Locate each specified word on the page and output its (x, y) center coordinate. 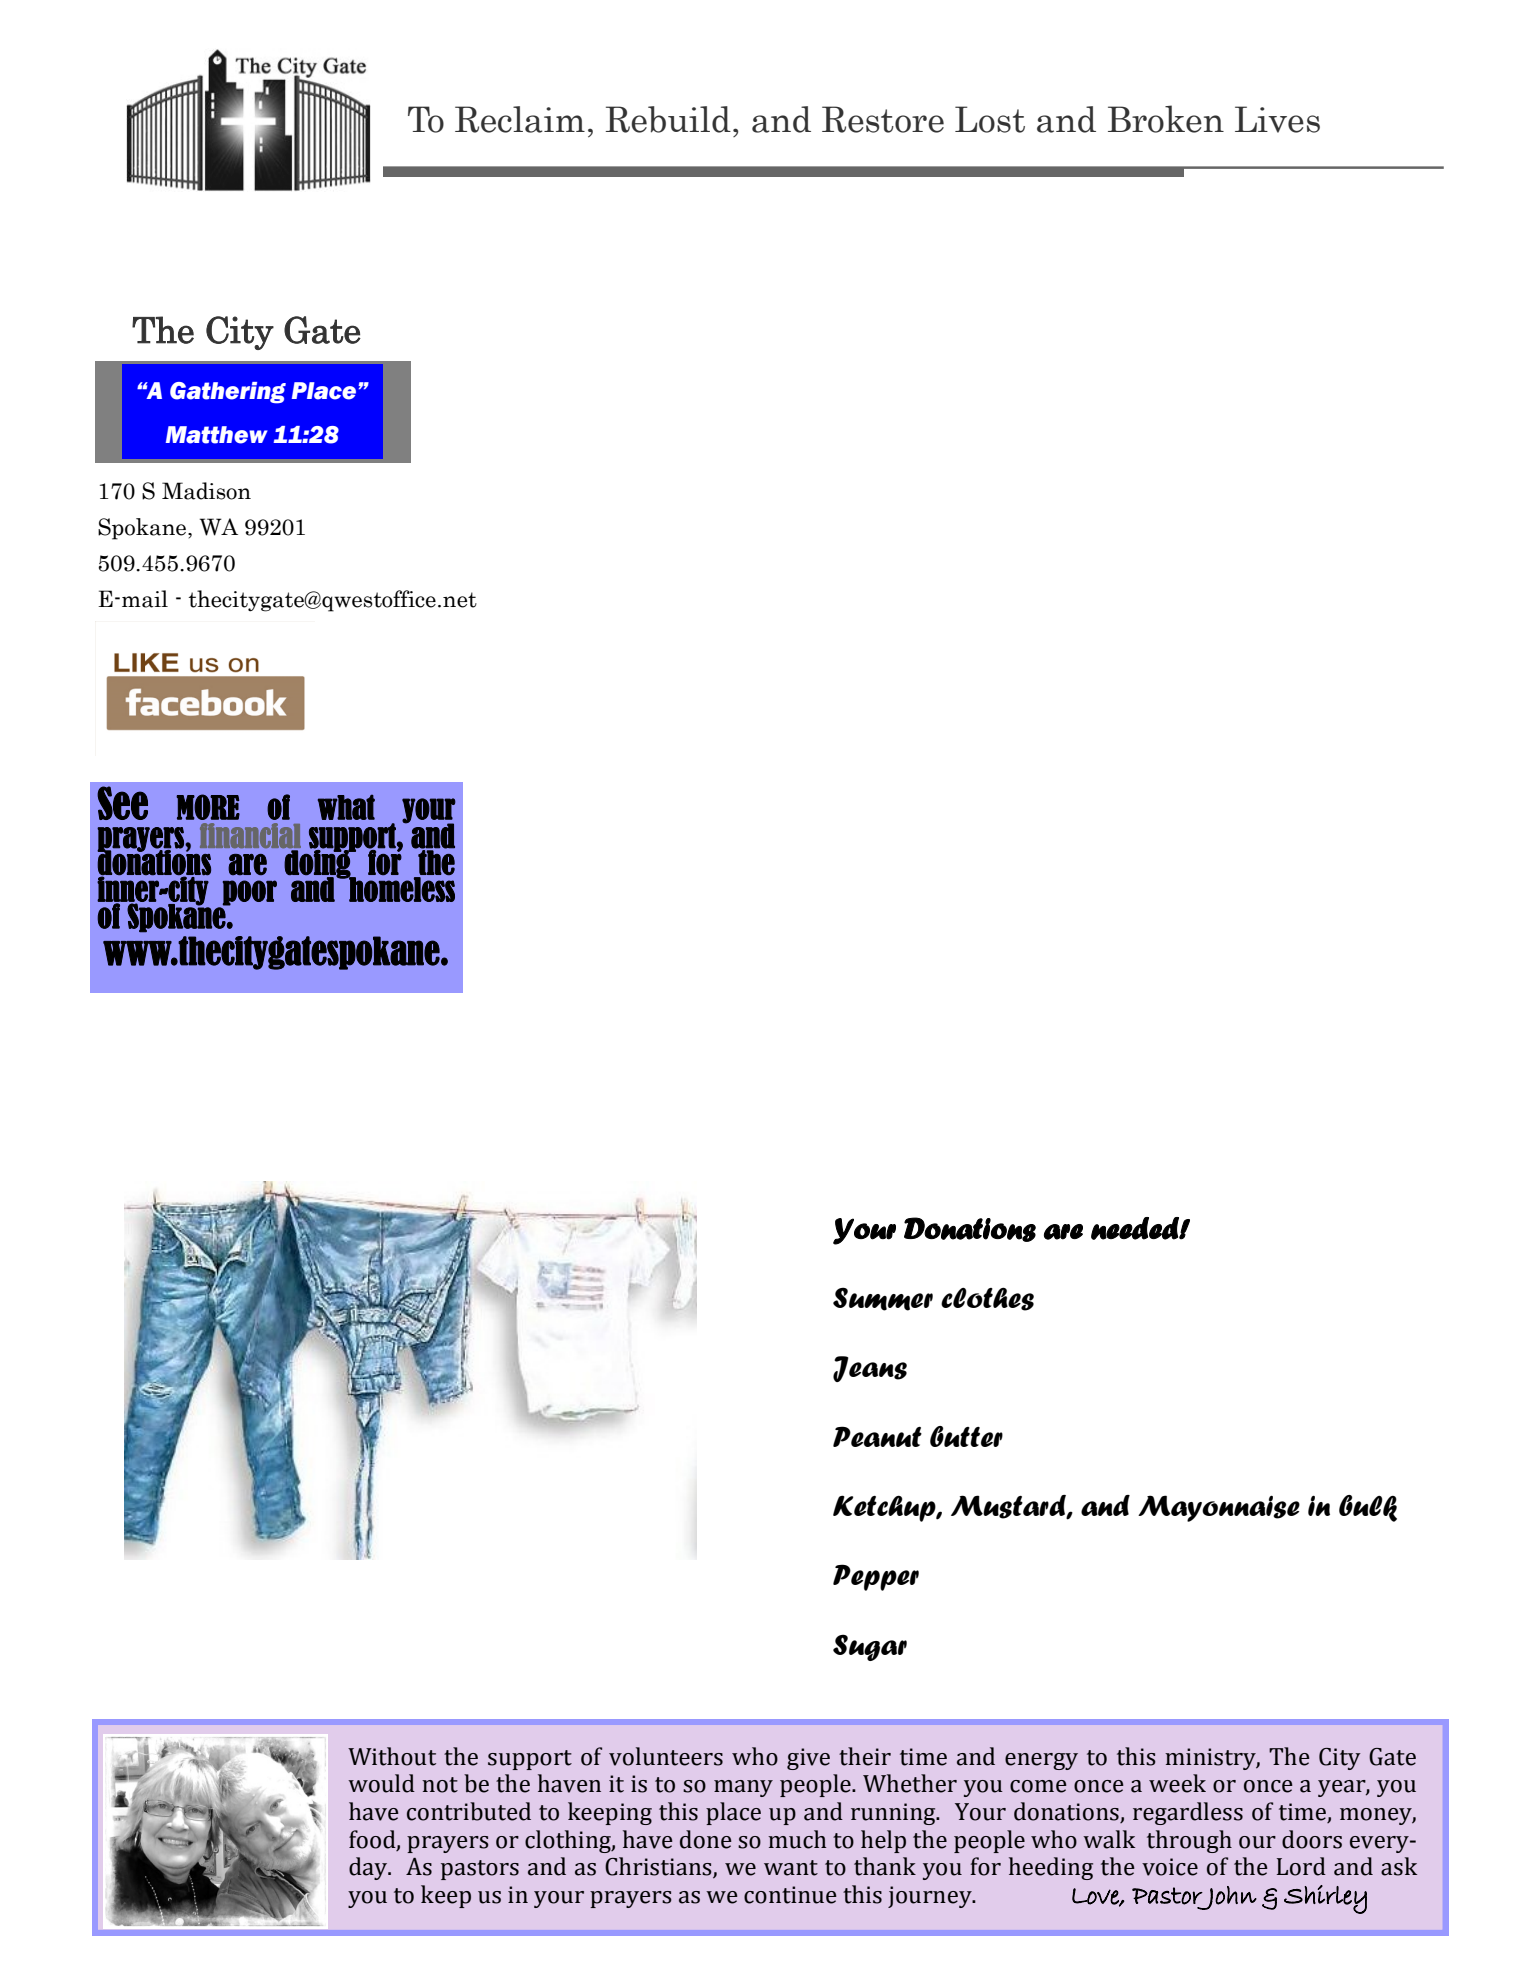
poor (250, 893)
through (1189, 1841)
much (797, 1839)
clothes (987, 1299)
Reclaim (520, 119)
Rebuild (668, 119)
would (381, 1783)
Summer (883, 1299)
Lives (1277, 119)
